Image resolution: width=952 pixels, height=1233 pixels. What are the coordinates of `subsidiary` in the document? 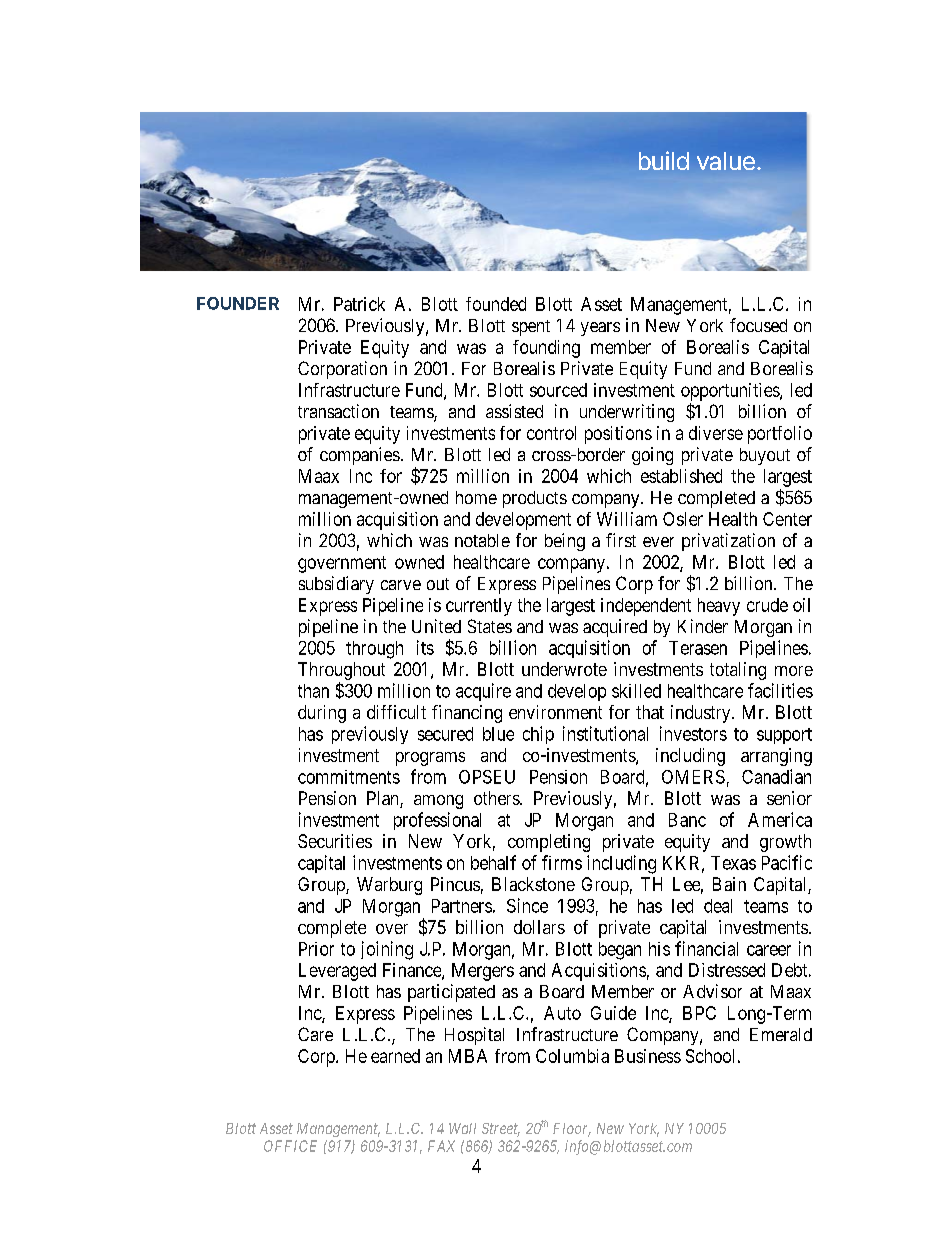 It's located at (336, 585).
